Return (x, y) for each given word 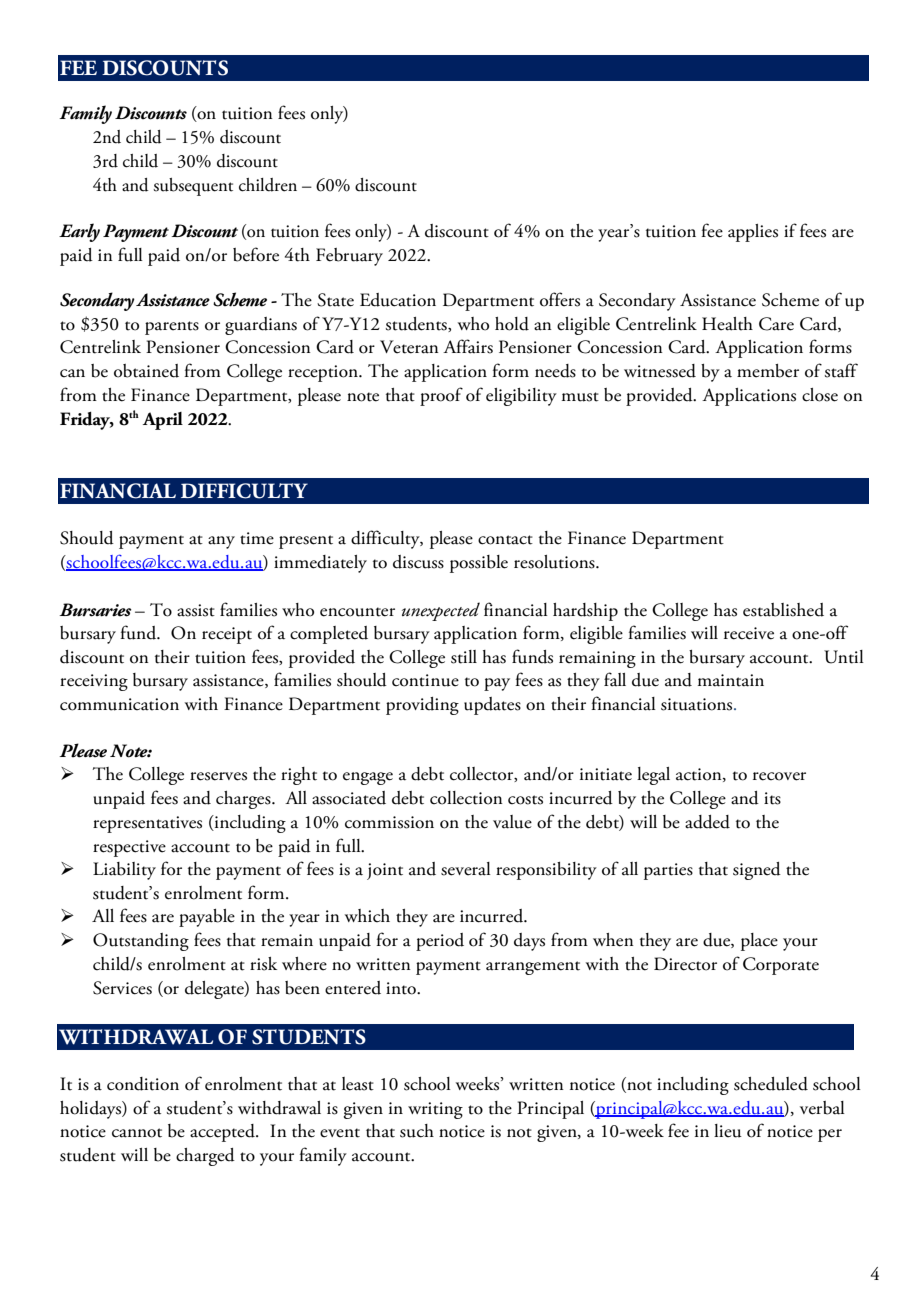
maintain (731, 680)
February (349, 257)
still (464, 657)
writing (435, 1110)
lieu (728, 1131)
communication (119, 704)
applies (753, 233)
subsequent (193, 187)
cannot (137, 1133)
